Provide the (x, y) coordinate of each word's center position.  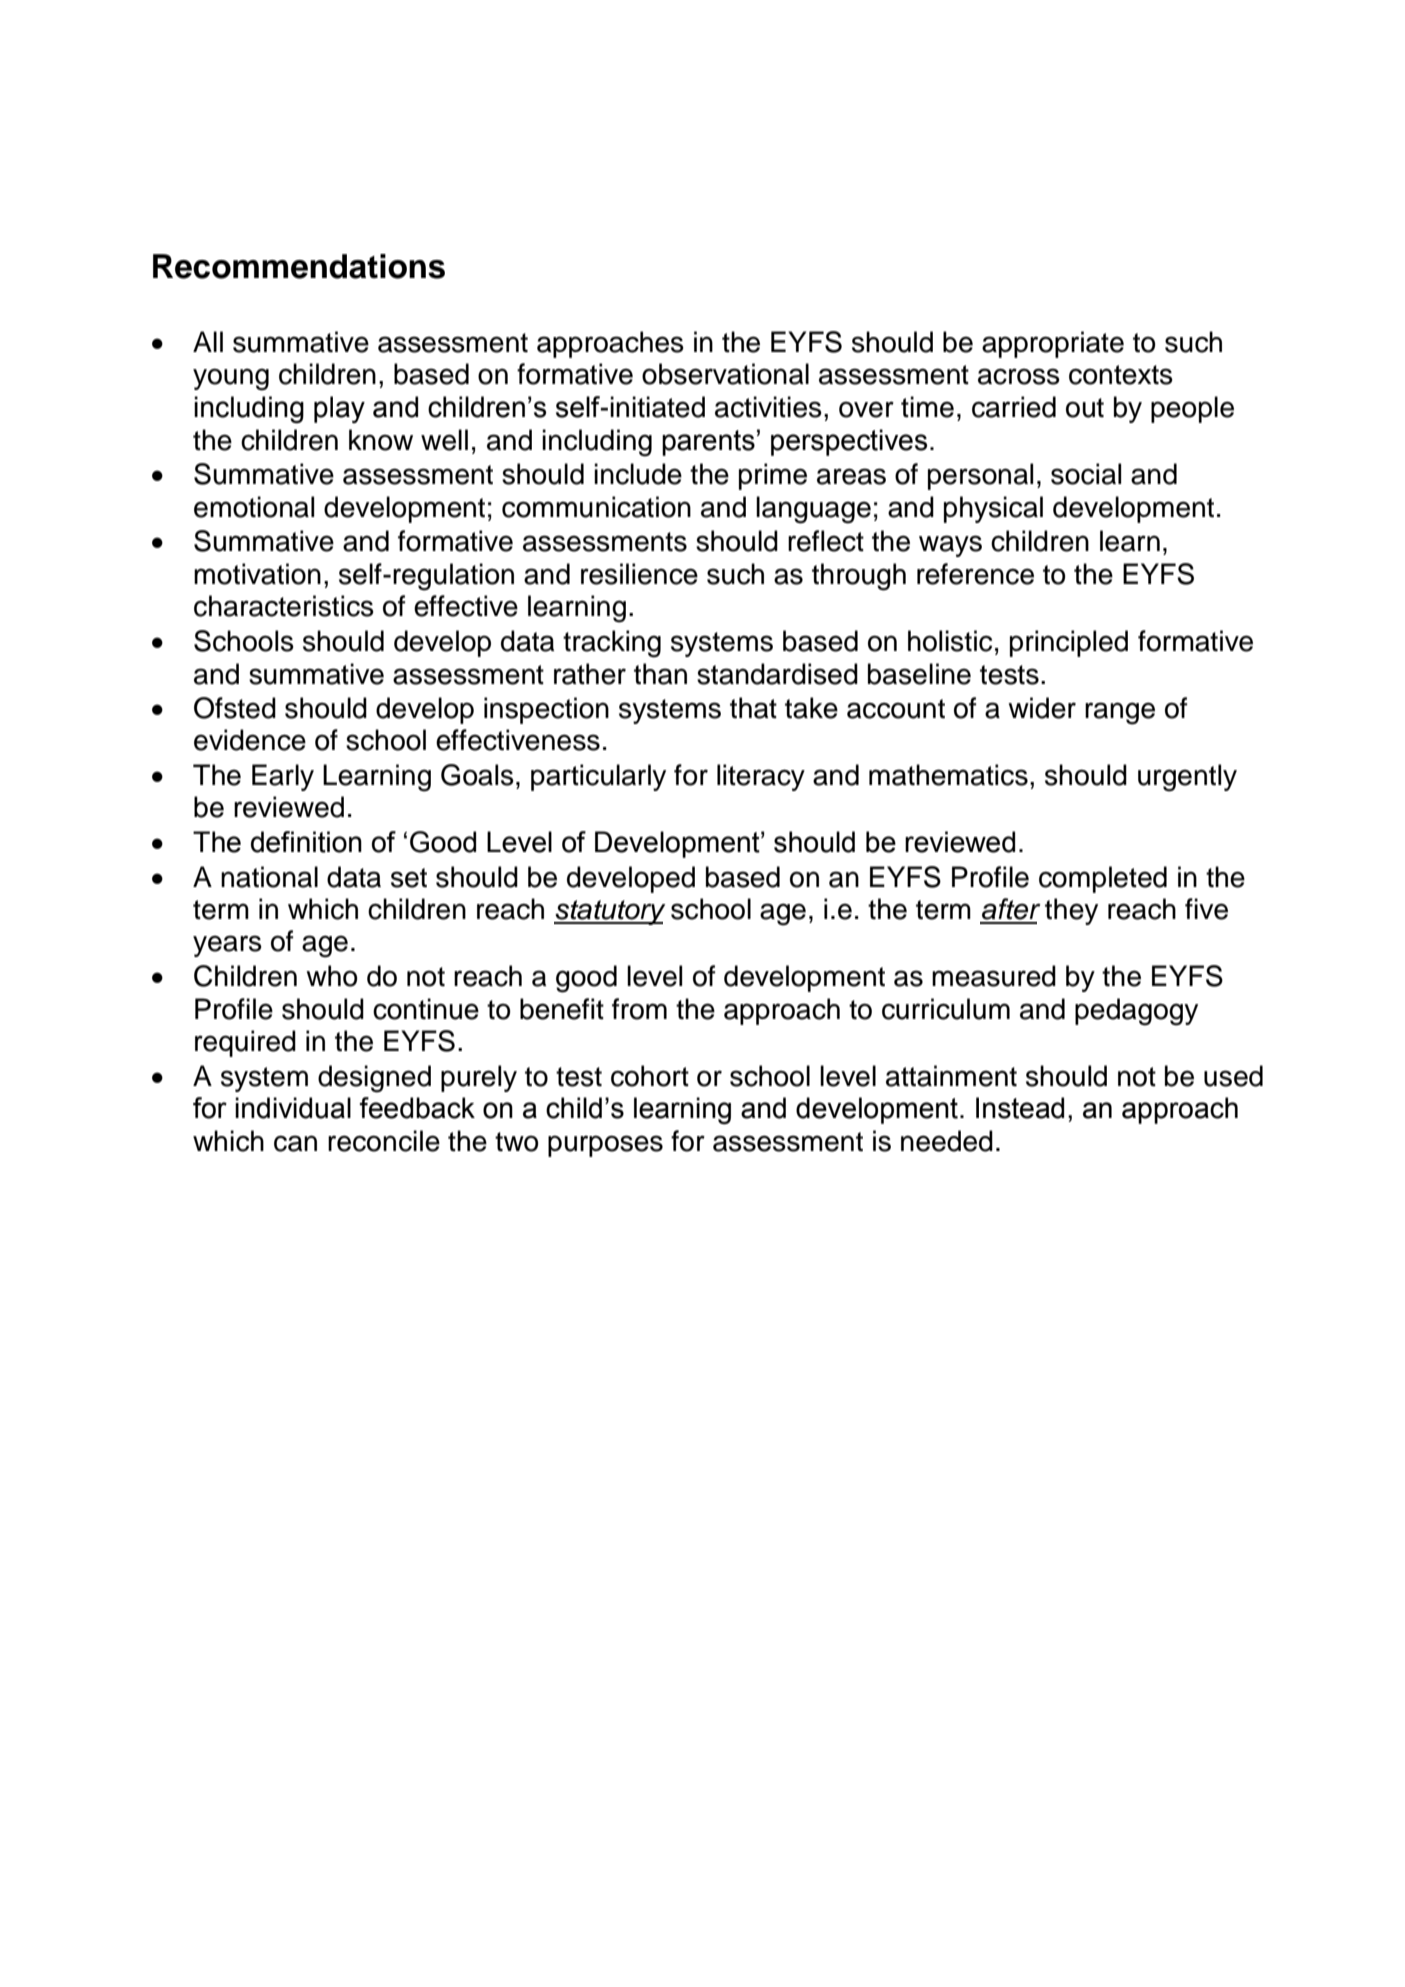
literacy (761, 777)
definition (306, 842)
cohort (650, 1076)
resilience (639, 574)
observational (725, 374)
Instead (1020, 1108)
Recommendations (299, 266)
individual (293, 1108)
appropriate (1053, 344)
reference (975, 574)
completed (1103, 879)
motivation (257, 574)
